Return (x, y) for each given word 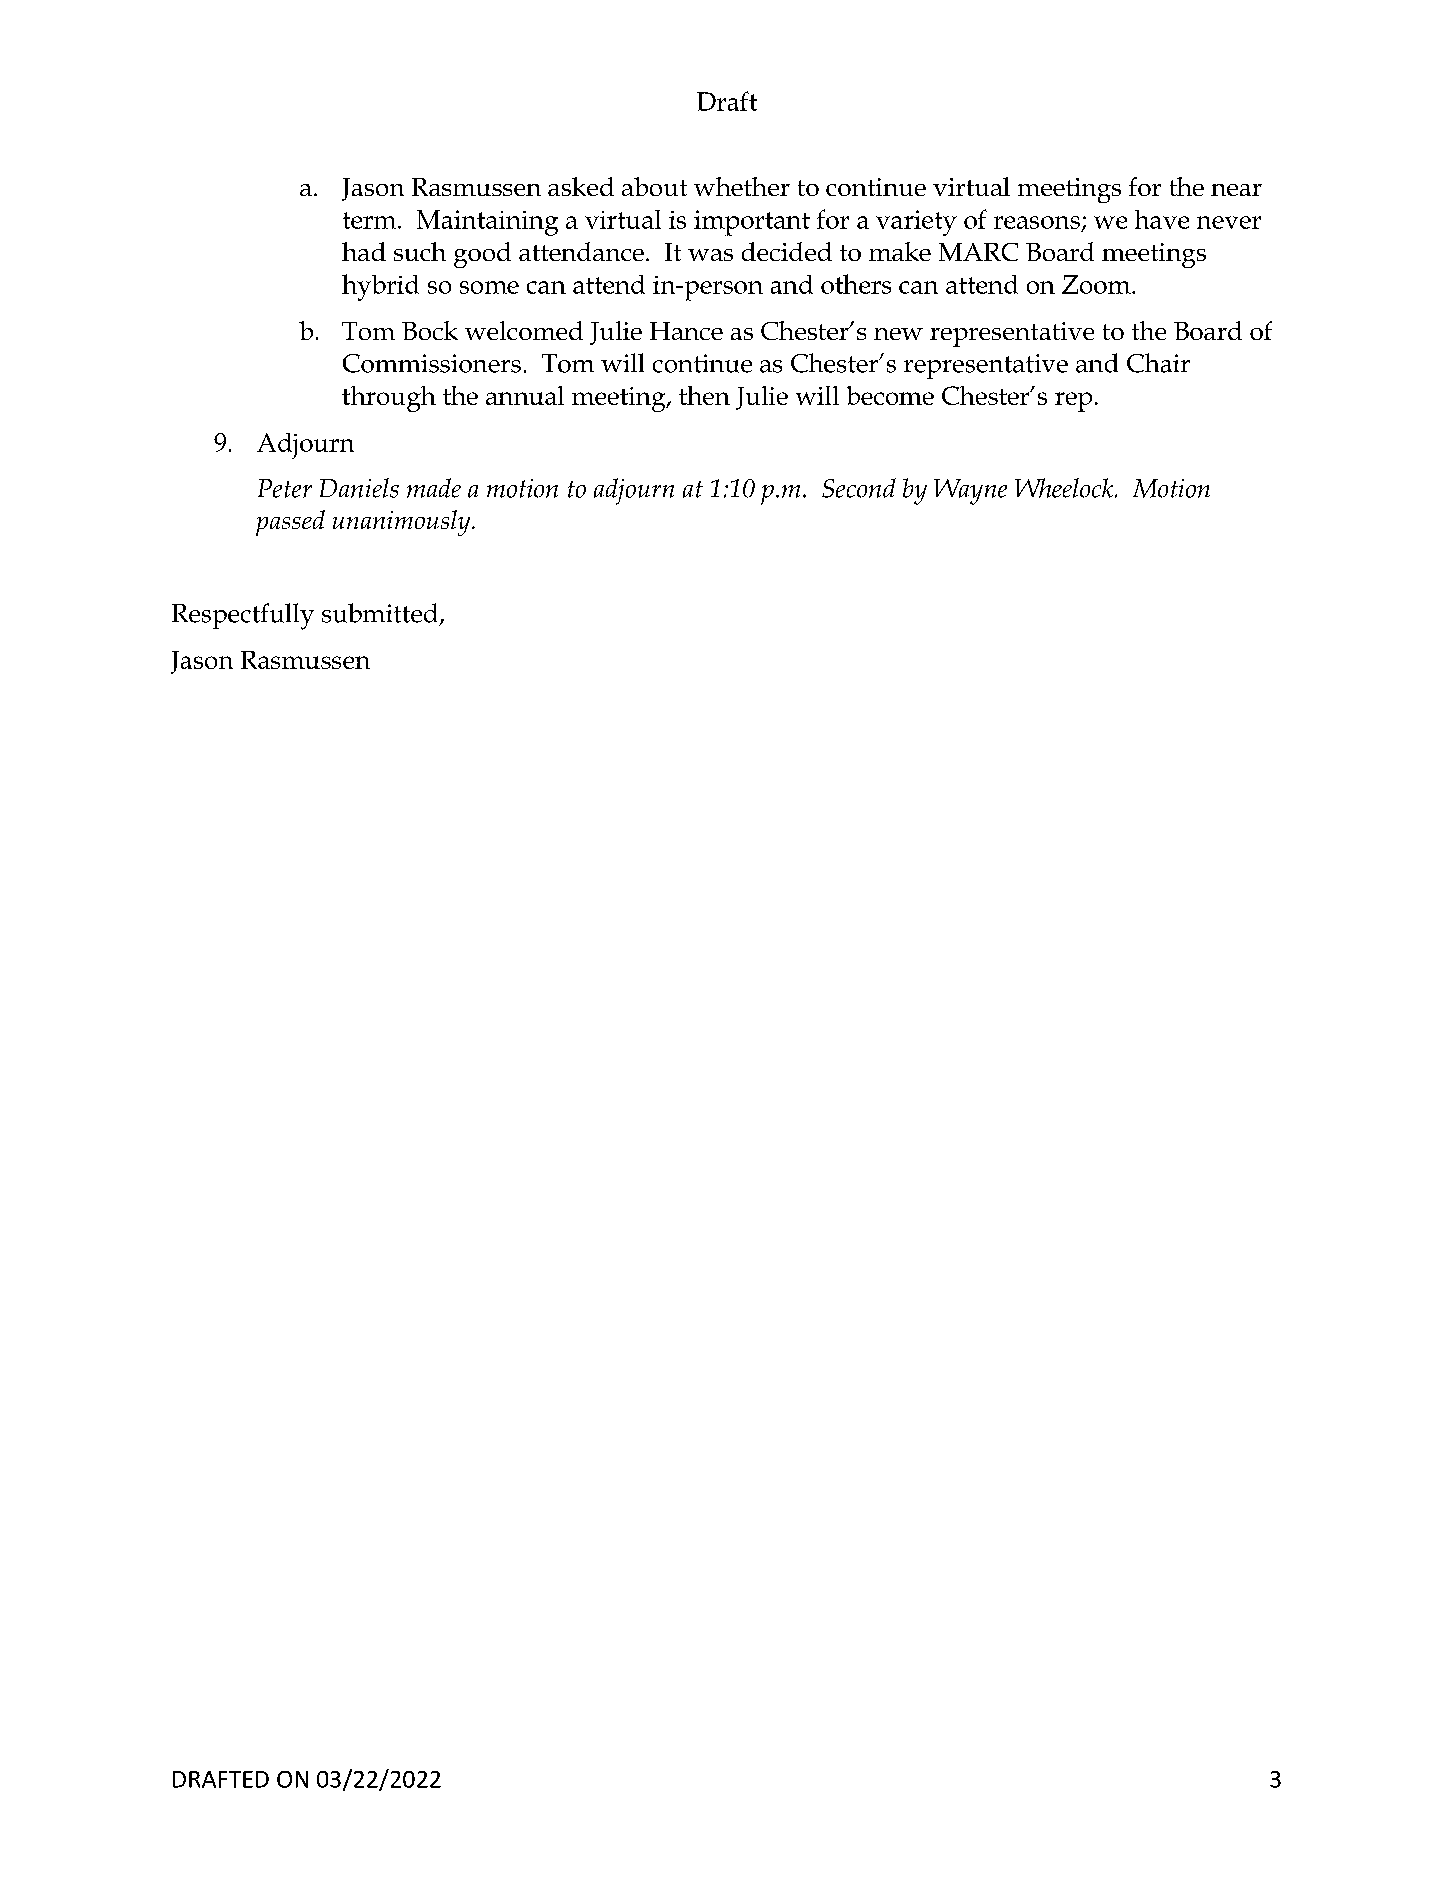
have (1162, 219)
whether (742, 186)
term (371, 220)
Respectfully (243, 616)
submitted (379, 613)
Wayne (970, 492)
